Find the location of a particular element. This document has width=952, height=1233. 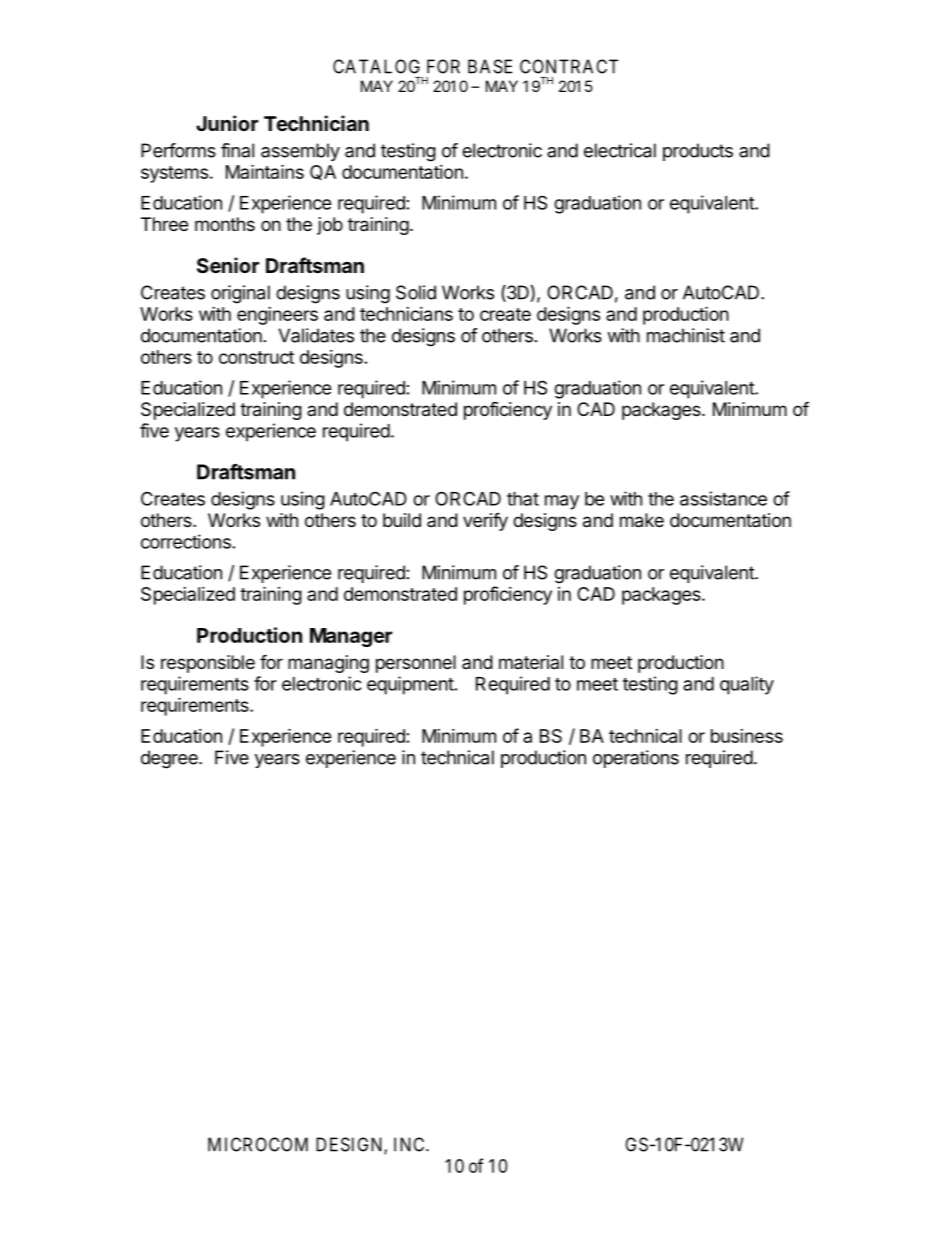

products is located at coordinates (698, 152).
